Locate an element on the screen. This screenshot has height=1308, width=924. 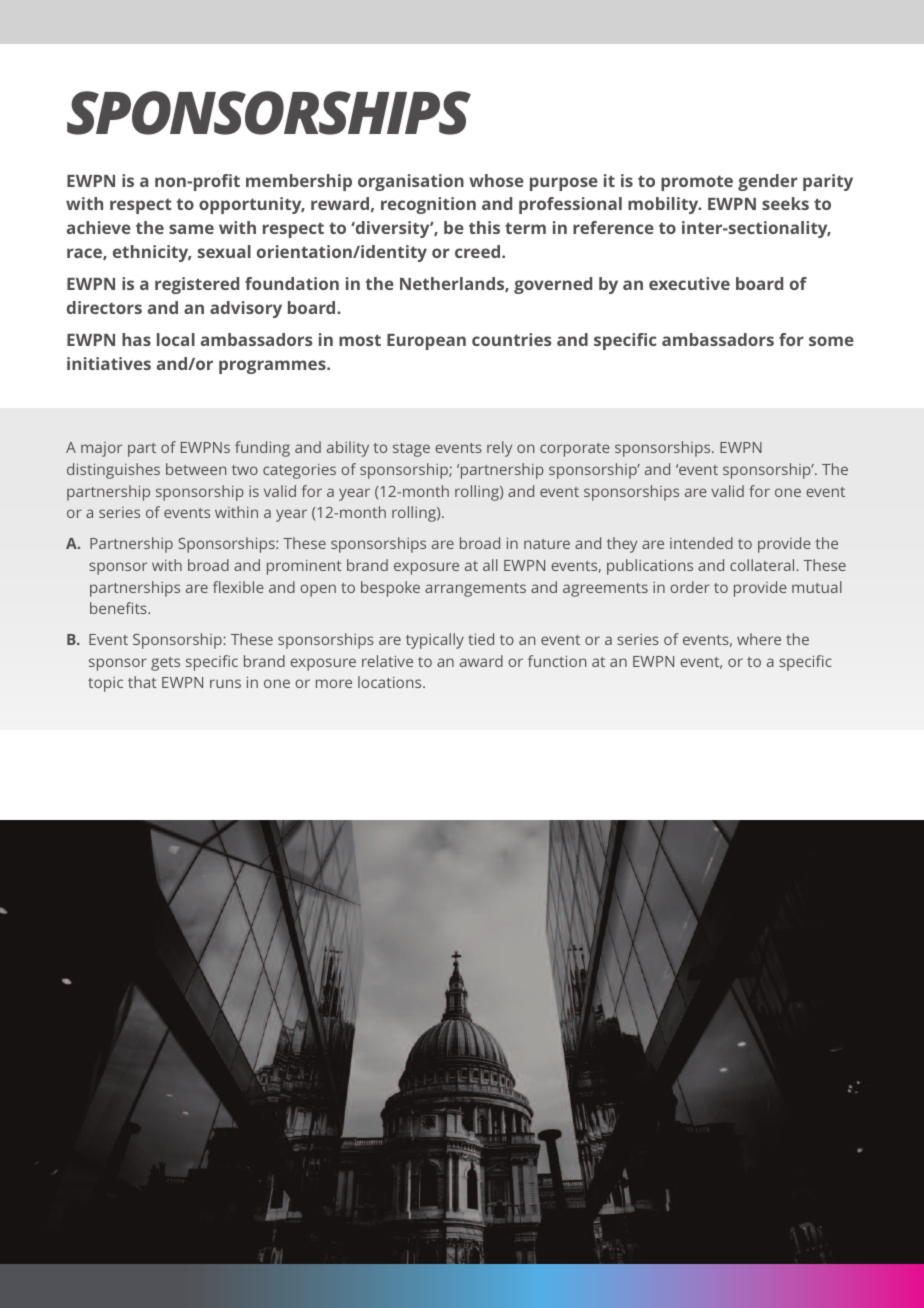
same is located at coordinates (191, 229).
